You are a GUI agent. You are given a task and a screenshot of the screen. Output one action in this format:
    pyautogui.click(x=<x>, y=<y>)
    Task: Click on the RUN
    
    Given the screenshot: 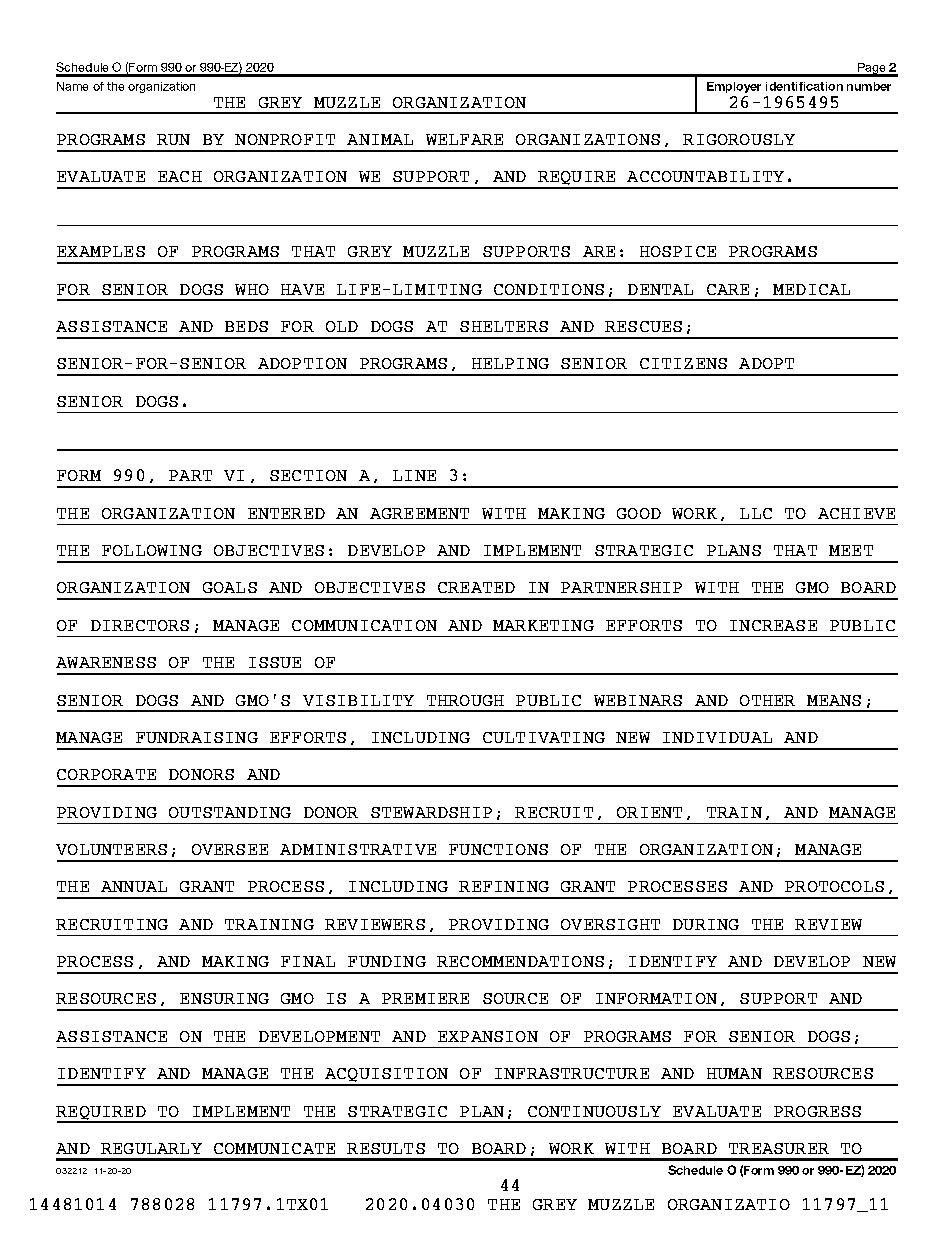 What is the action you would take?
    pyautogui.click(x=173, y=139)
